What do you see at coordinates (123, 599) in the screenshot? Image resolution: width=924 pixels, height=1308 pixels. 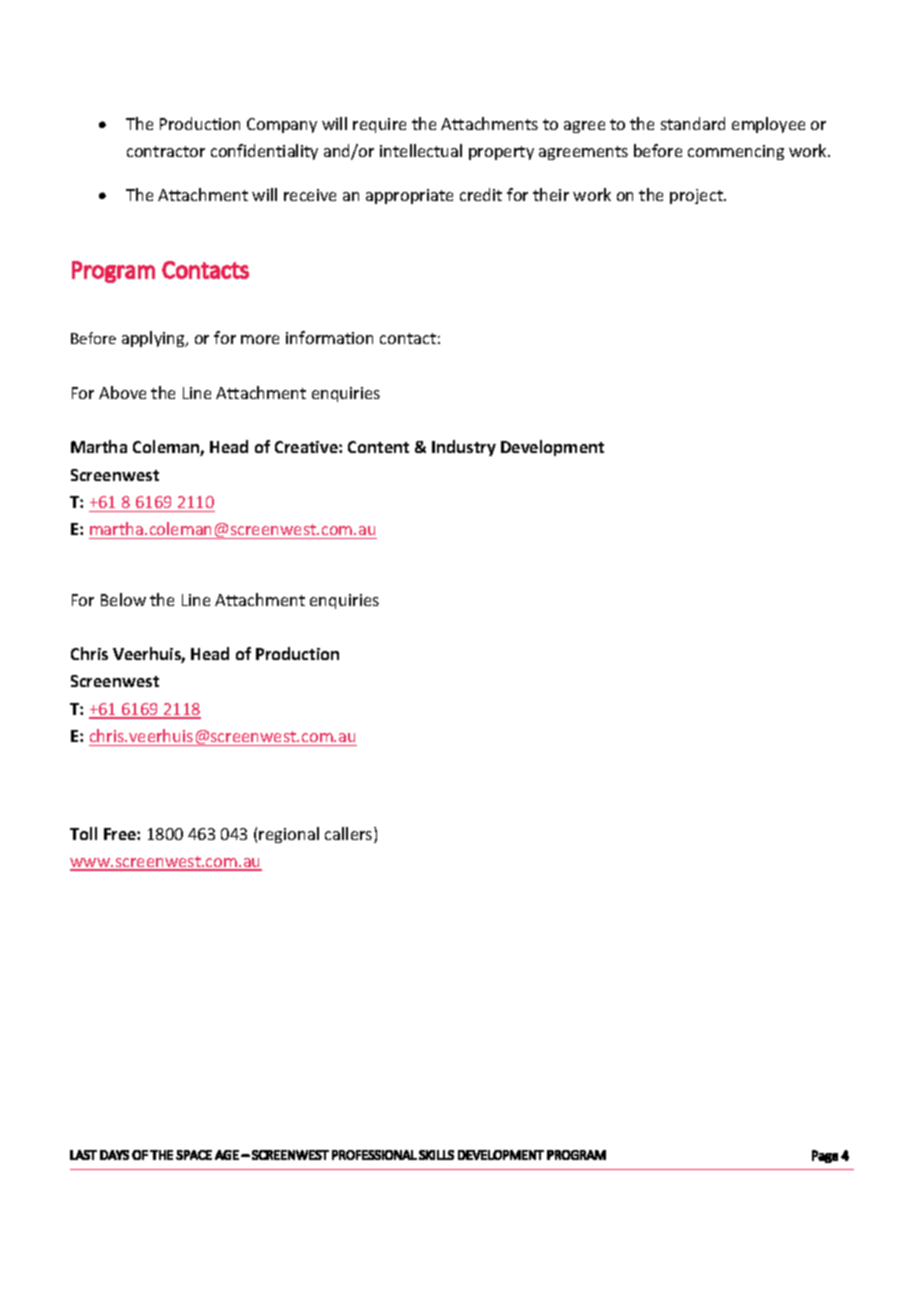 I see `Below` at bounding box center [123, 599].
